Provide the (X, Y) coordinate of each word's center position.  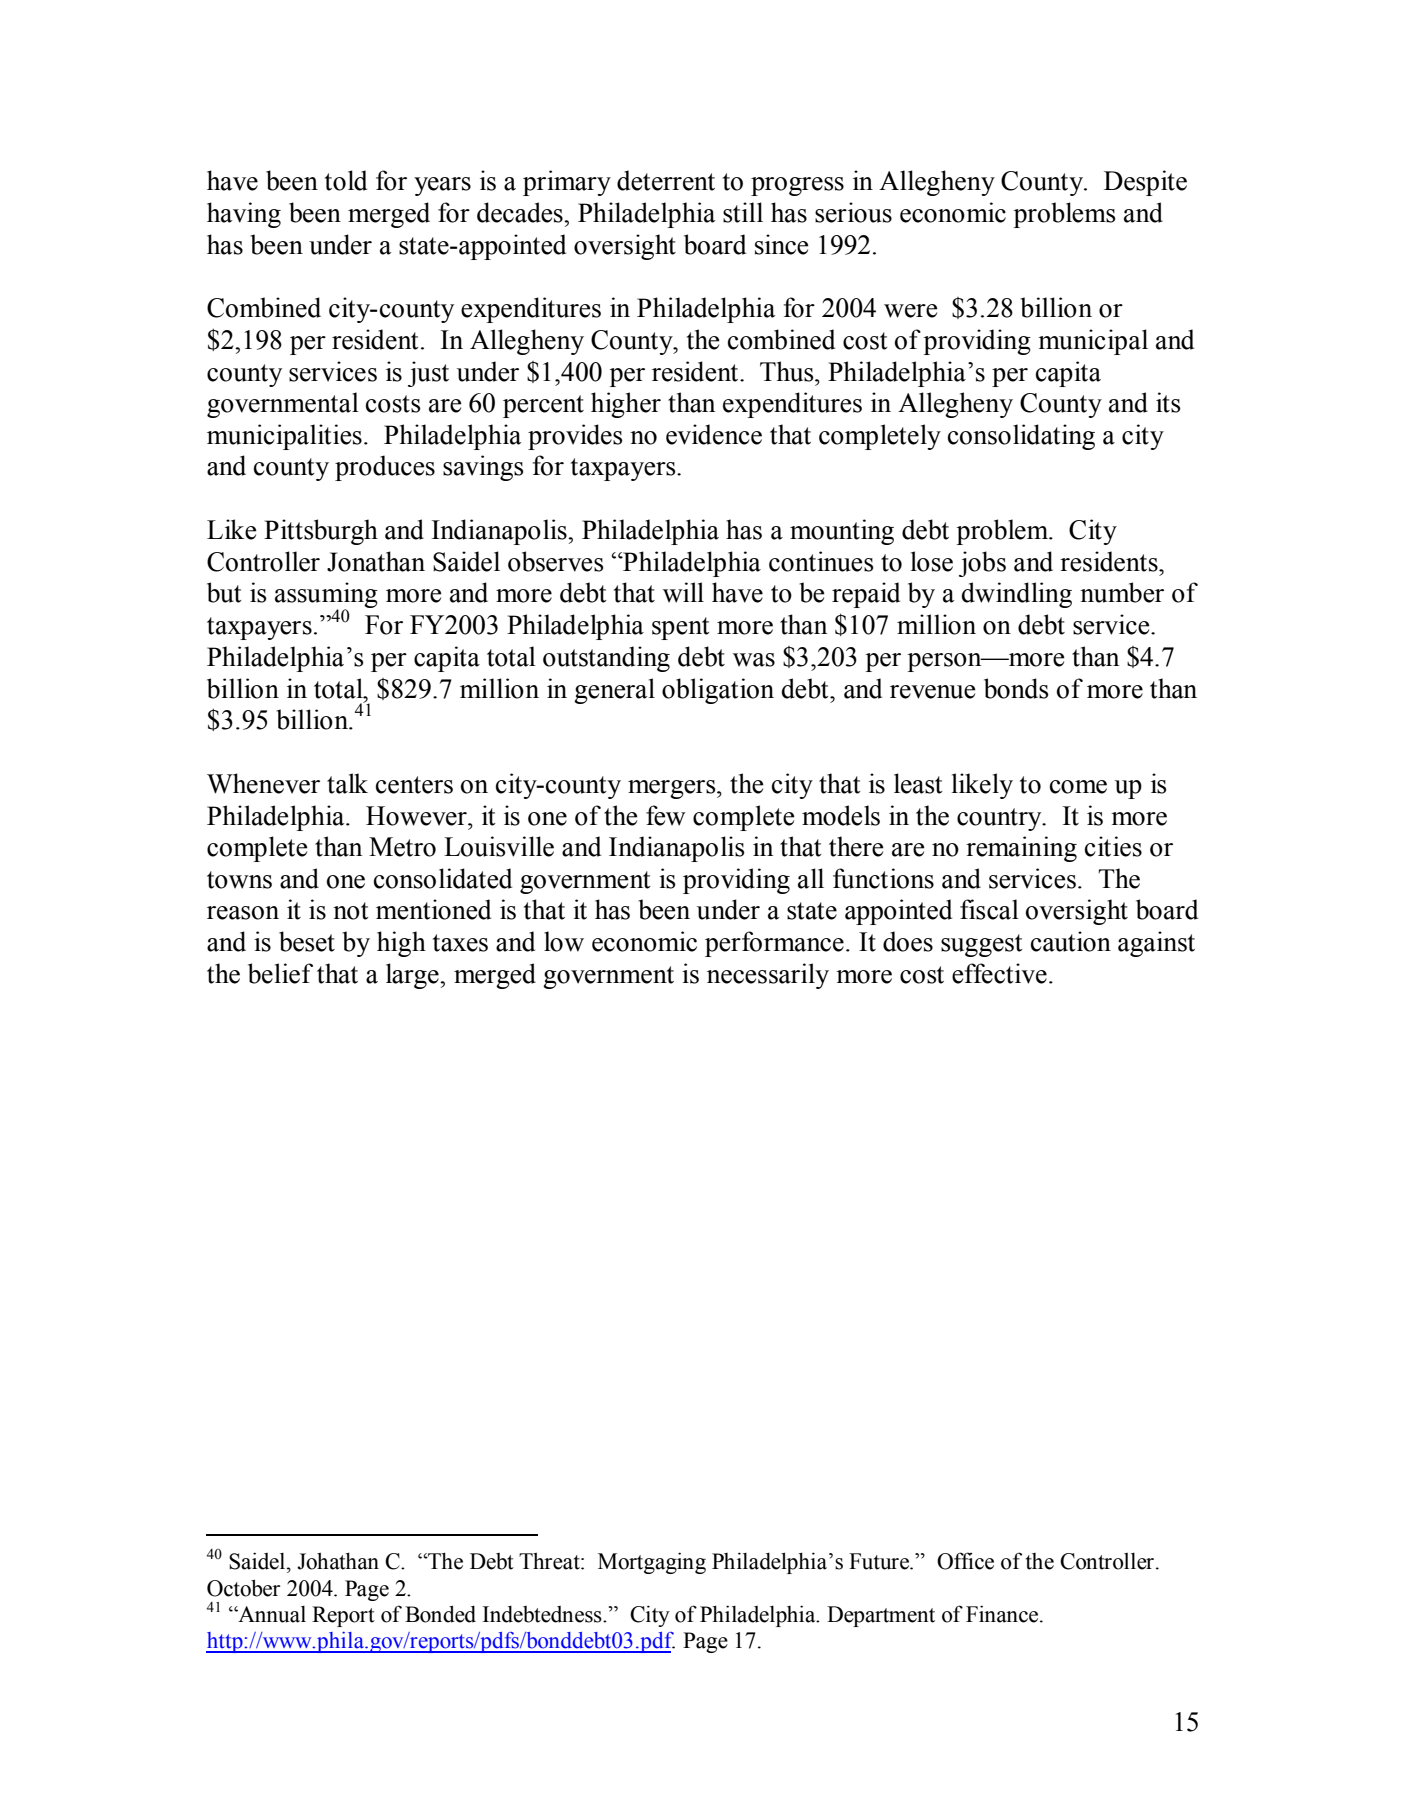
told (346, 180)
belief (280, 973)
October (243, 1588)
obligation (718, 691)
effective (999, 973)
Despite (1145, 183)
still (743, 212)
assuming (326, 596)
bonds (1016, 688)
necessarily (768, 976)
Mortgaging (652, 1563)
